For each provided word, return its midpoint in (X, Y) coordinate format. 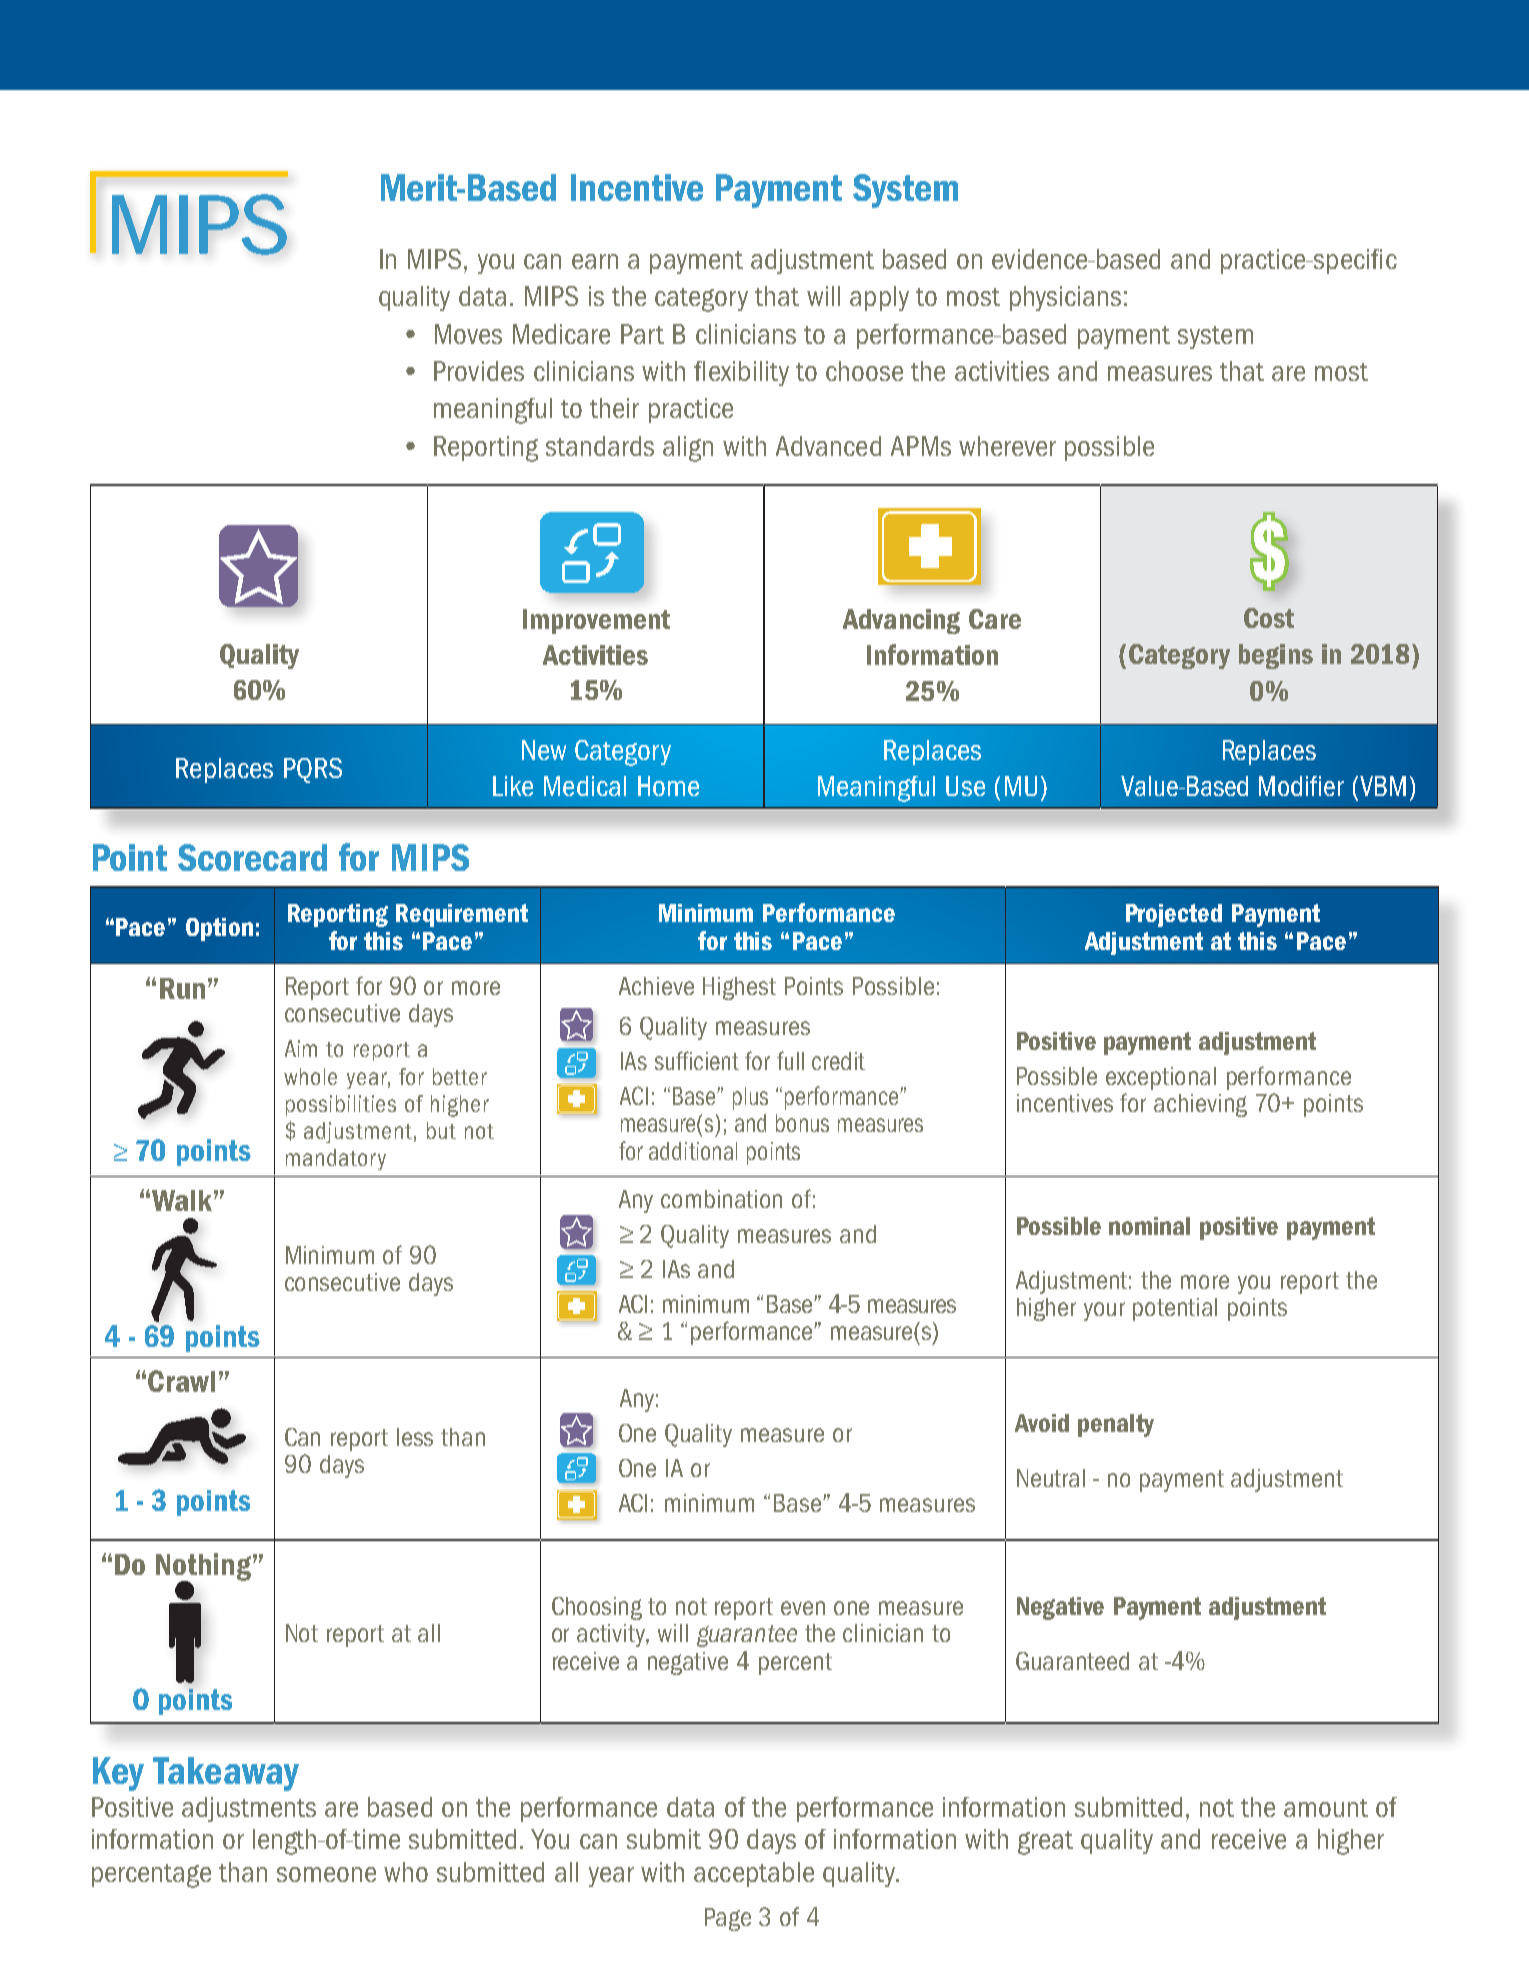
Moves (468, 334)
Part (642, 334)
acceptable (754, 1874)
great (1045, 1843)
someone (326, 1874)
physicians (1065, 298)
